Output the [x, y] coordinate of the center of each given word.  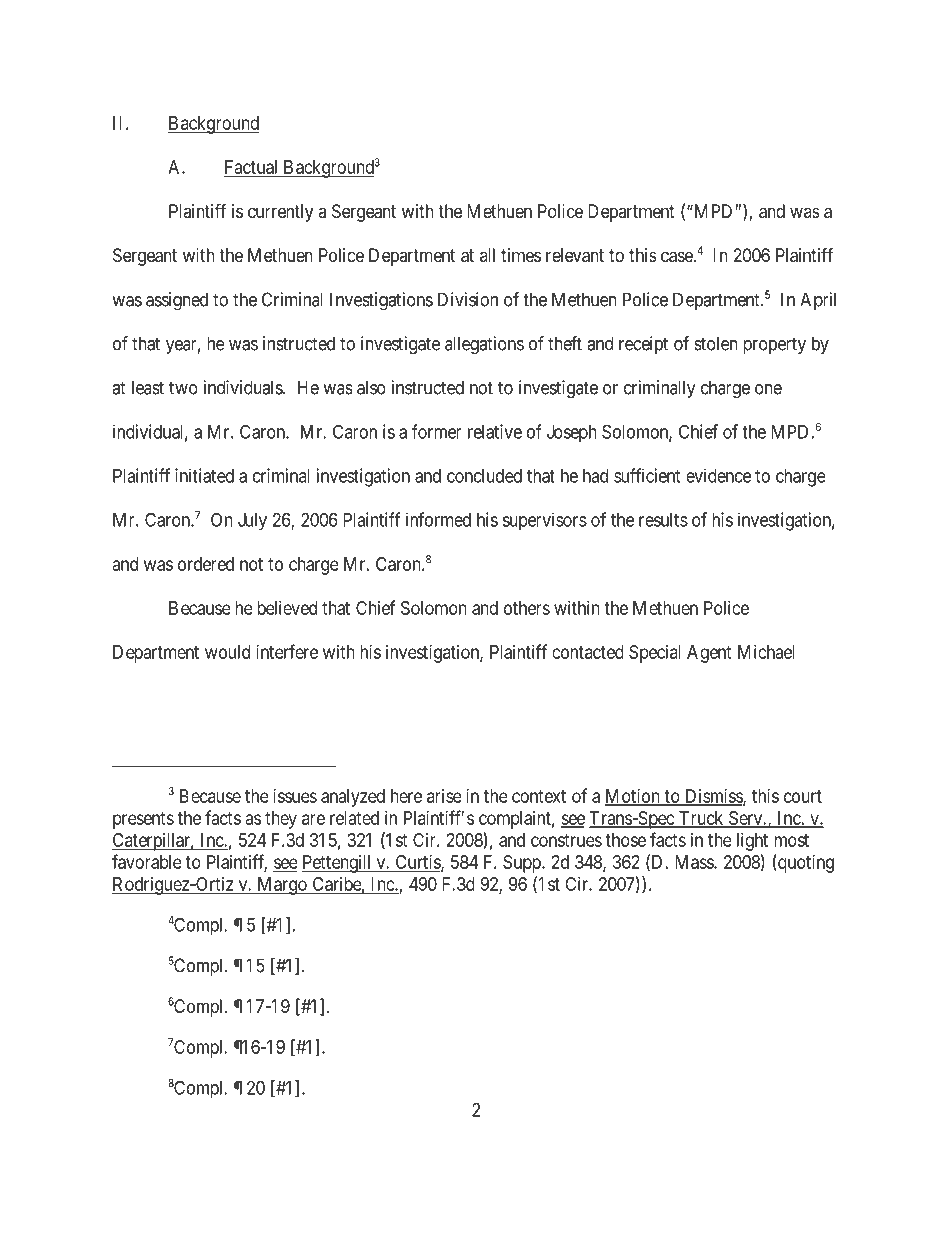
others [527, 608]
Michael [766, 652]
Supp [523, 864]
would [227, 652]
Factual [252, 168]
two [183, 388]
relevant [575, 255]
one [768, 389]
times [521, 255]
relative [495, 431]
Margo [282, 886]
